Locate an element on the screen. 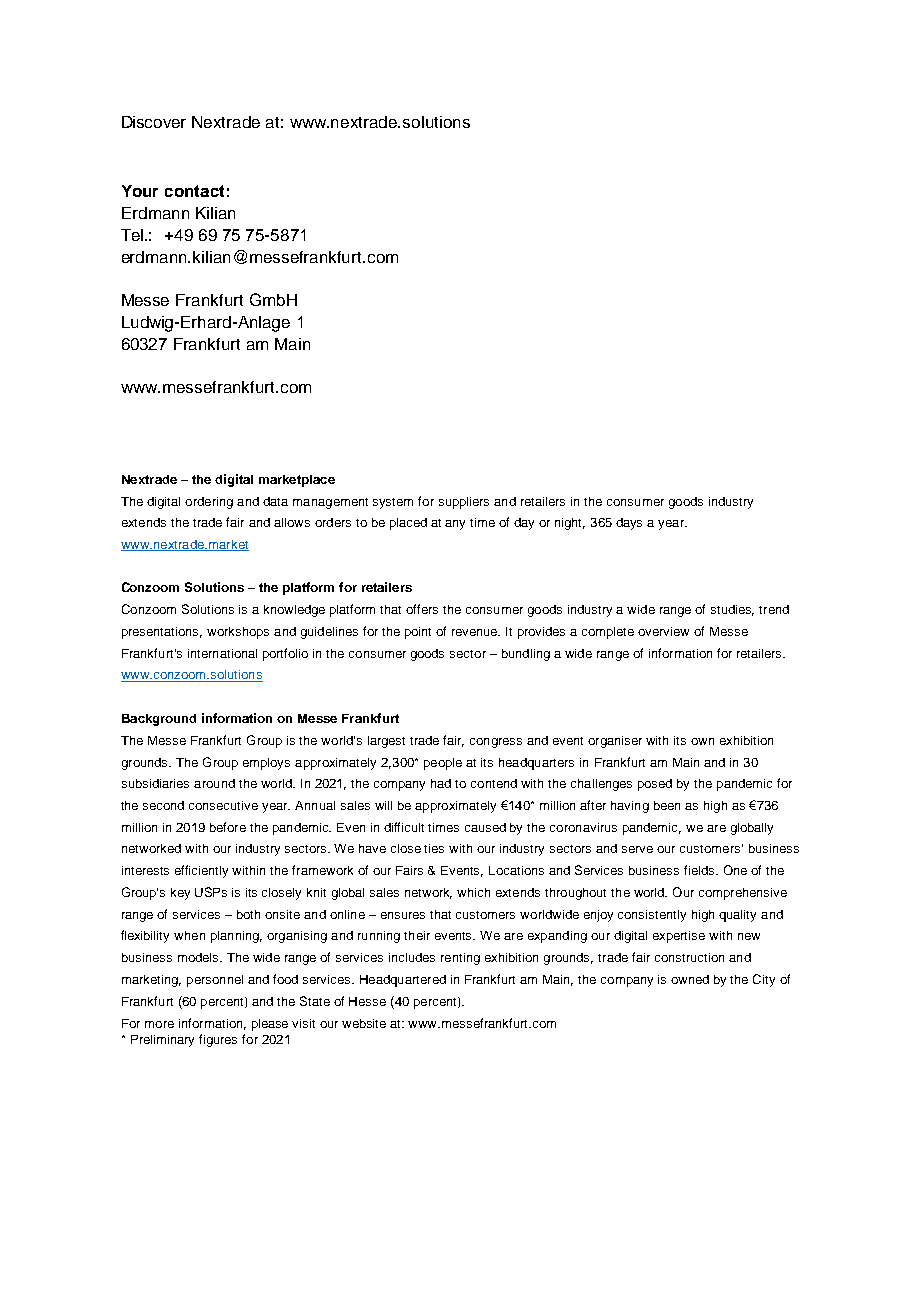 The width and height of the screenshot is (924, 1308). Discover is located at coordinates (154, 122).
